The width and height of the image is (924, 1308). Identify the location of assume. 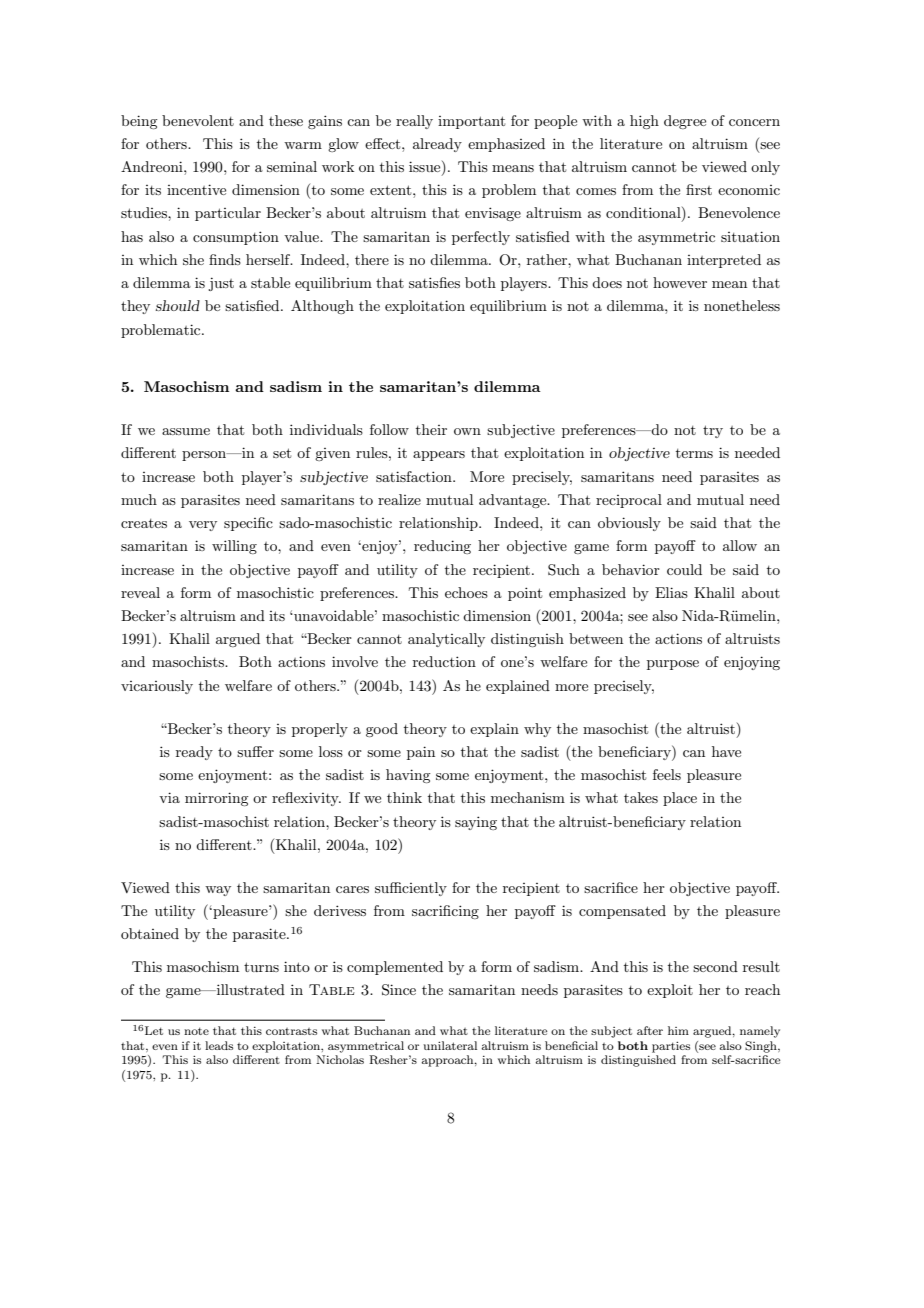
(186, 431).
